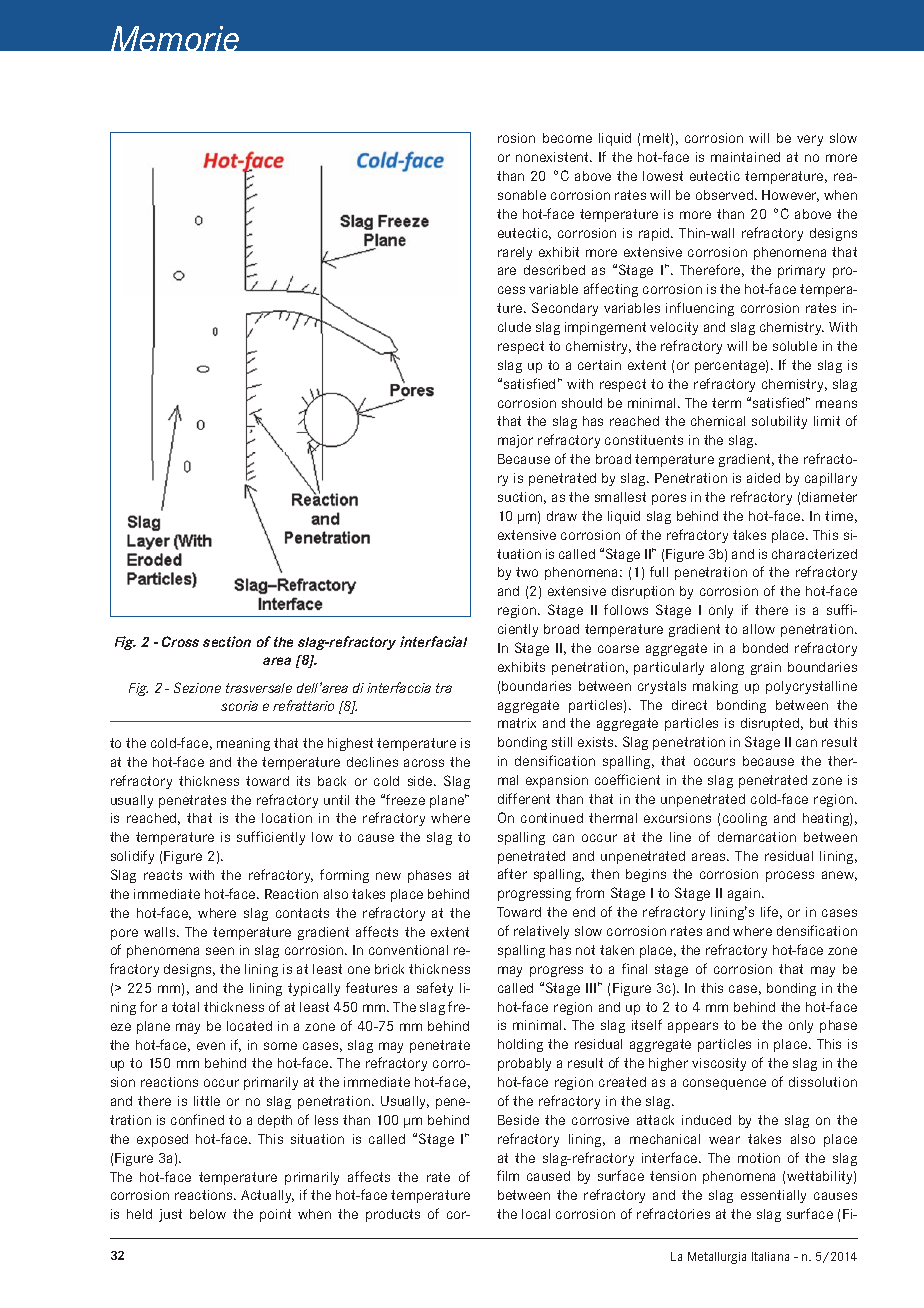  Describe the element at coordinates (773, 1196) in the screenshot. I see `essentially` at that location.
